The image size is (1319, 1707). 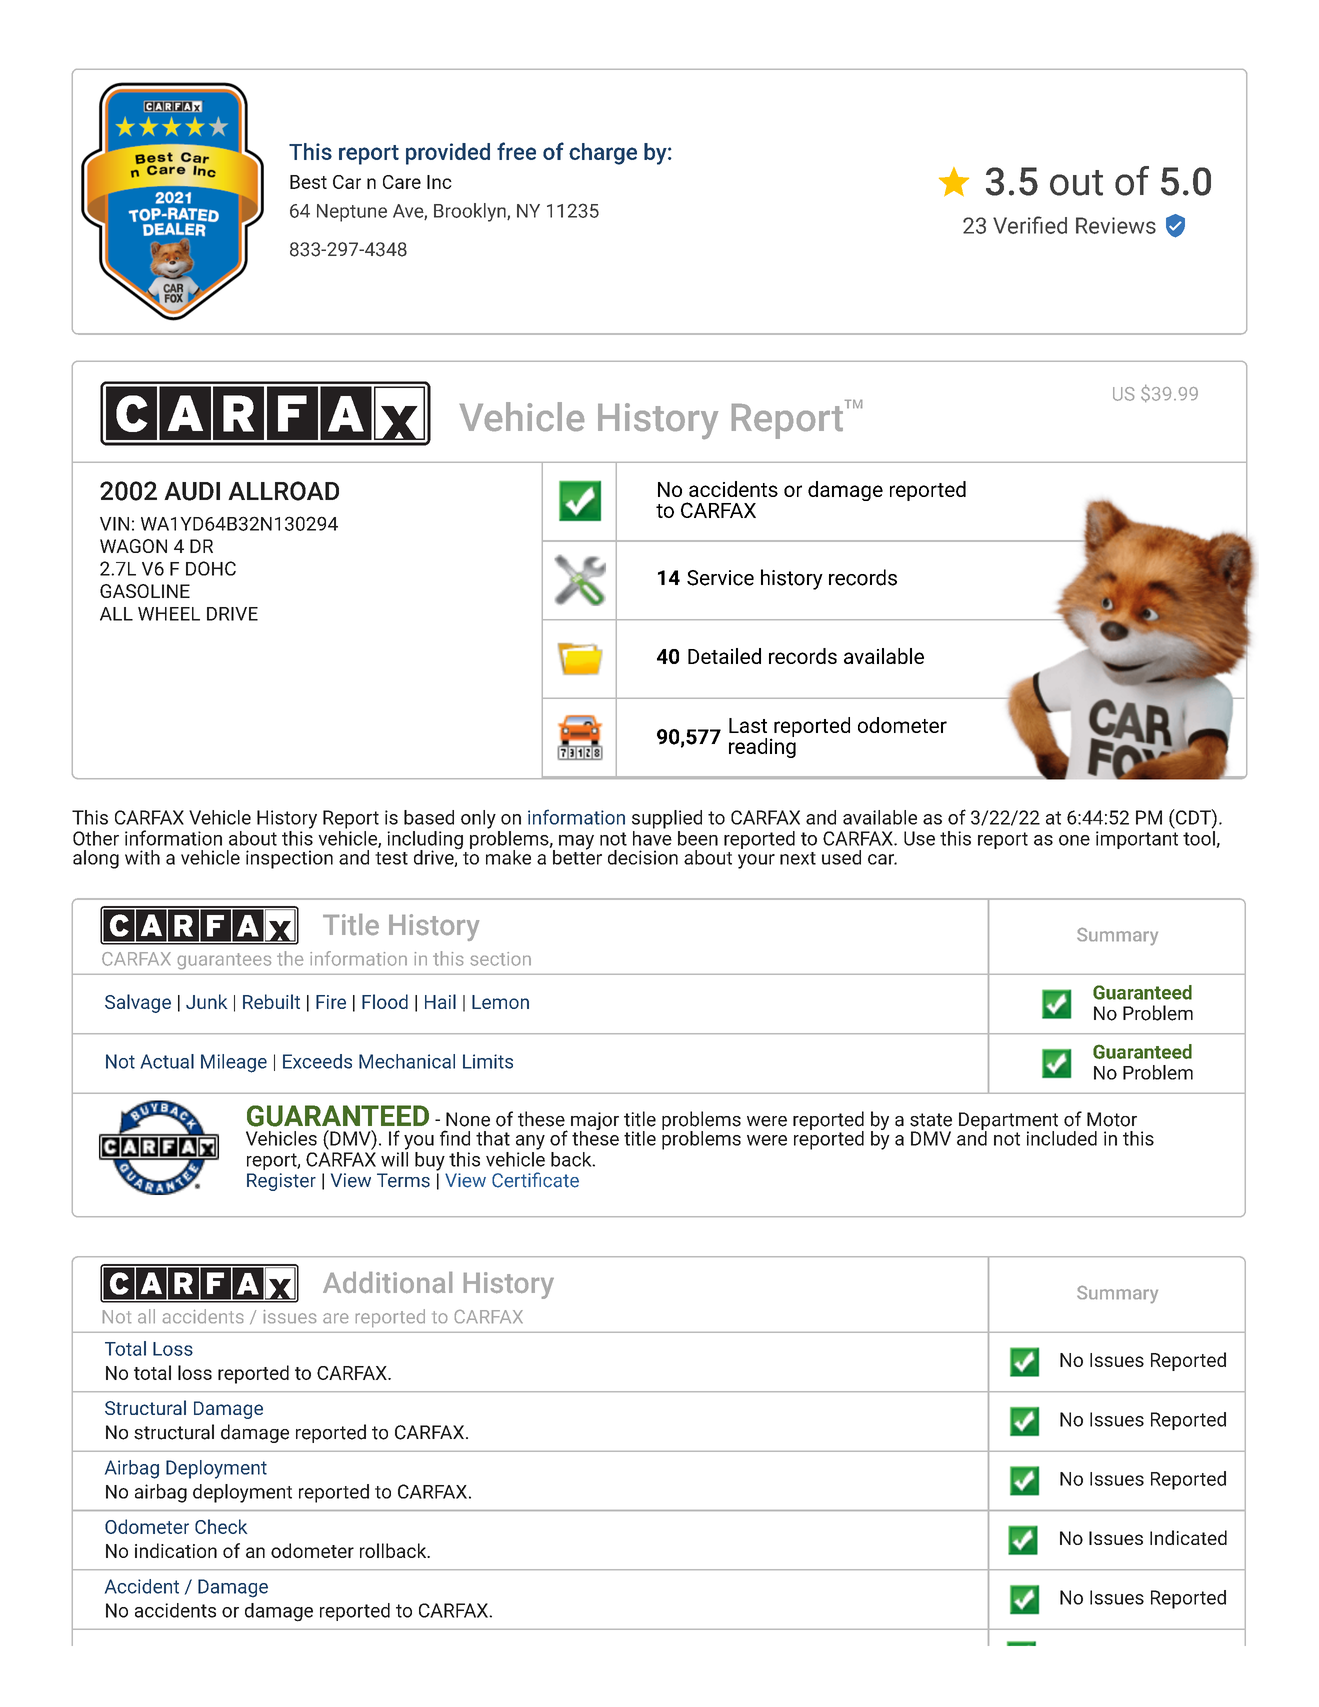 I want to click on Indicated, so click(x=1188, y=1537).
